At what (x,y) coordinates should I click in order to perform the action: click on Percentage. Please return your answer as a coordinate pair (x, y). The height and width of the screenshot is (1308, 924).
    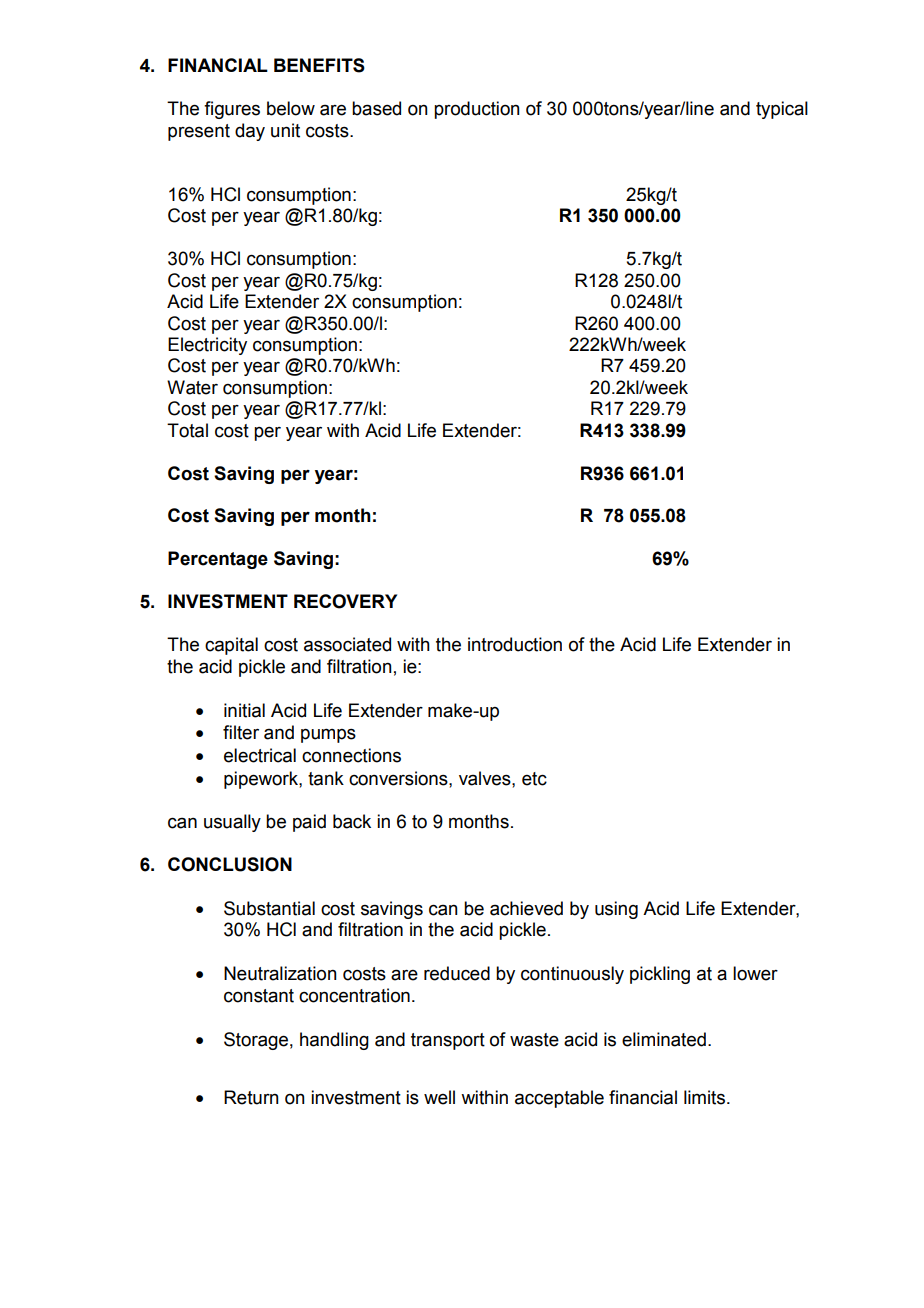
    Looking at the image, I should click on (218, 560).
